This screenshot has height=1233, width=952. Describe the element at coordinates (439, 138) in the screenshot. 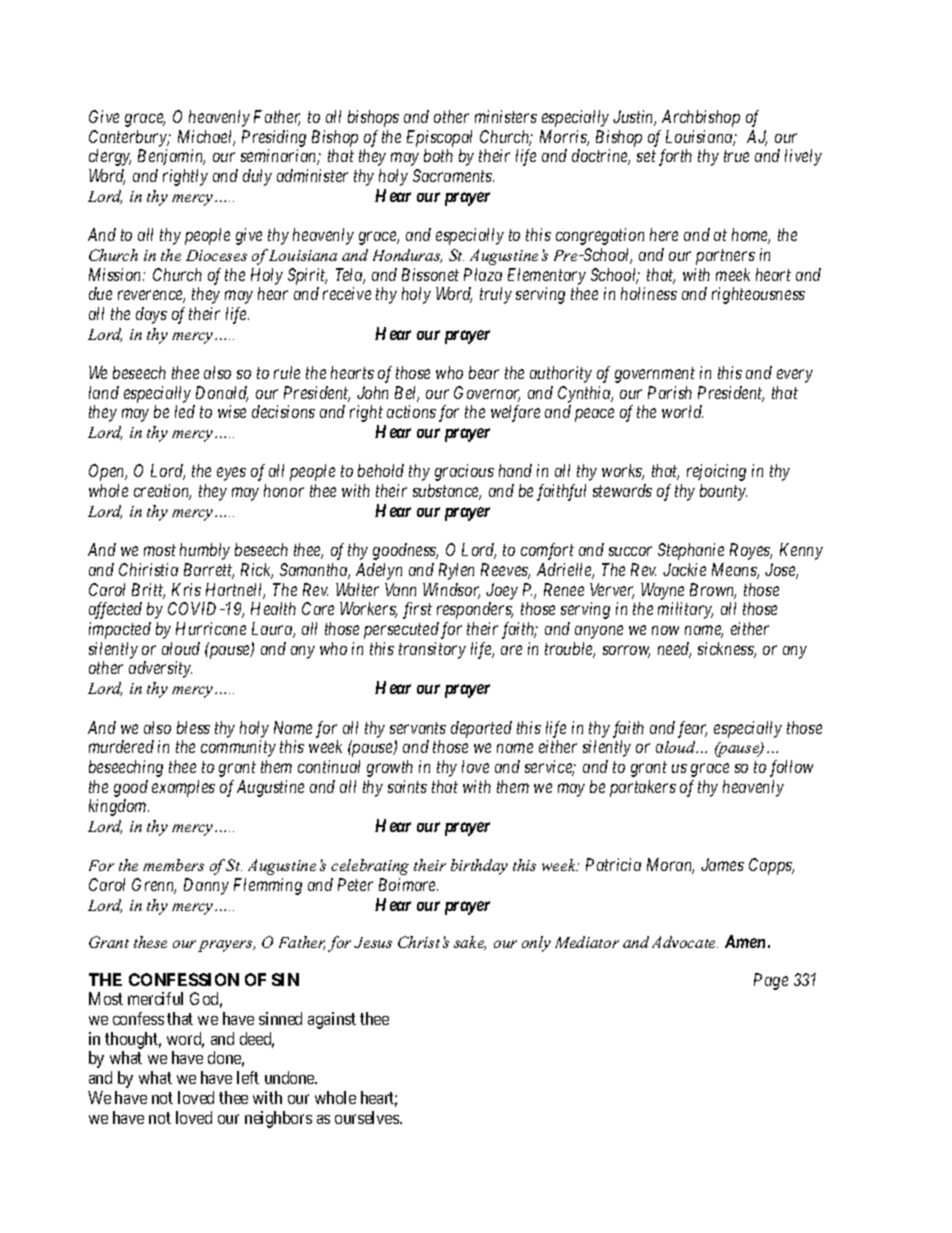

I see `Episcopal` at that location.
